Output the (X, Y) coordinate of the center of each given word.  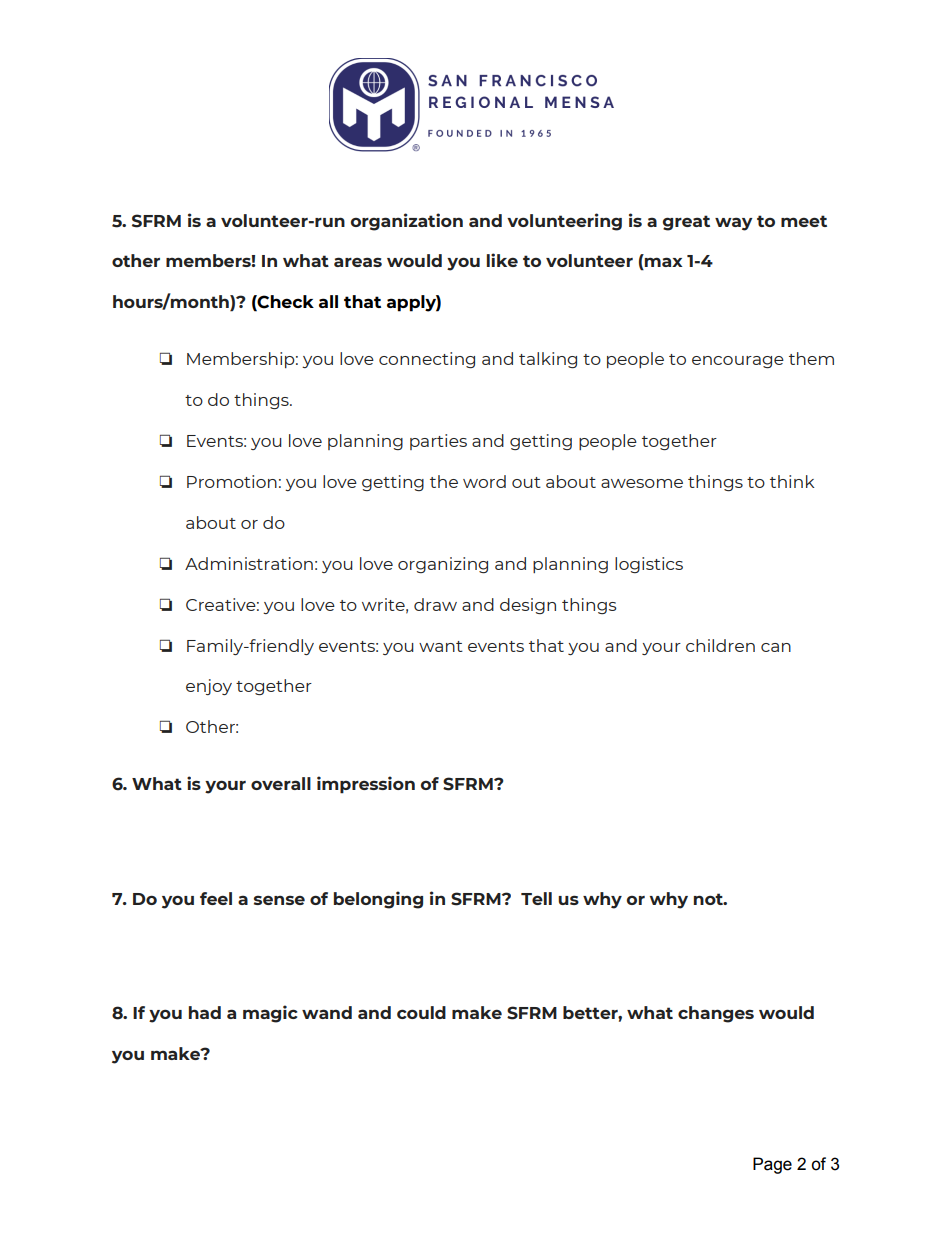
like (502, 260)
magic (270, 1014)
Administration (249, 563)
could (421, 1012)
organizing (443, 565)
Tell (536, 898)
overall (281, 783)
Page (772, 1165)
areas (358, 262)
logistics (649, 565)
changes (716, 1014)
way (733, 224)
